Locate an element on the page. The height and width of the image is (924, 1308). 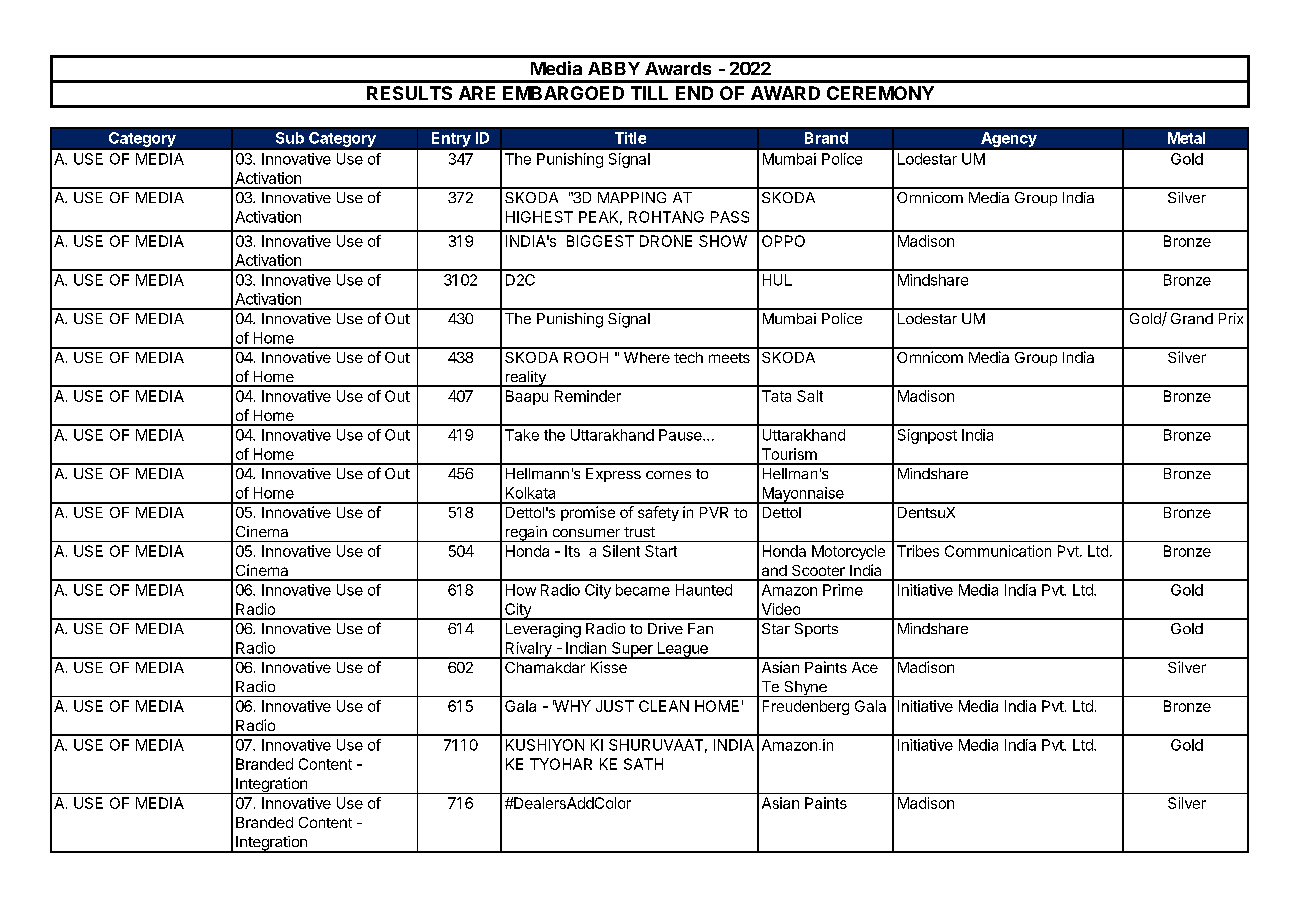
HIGHEST is located at coordinates (539, 217).
